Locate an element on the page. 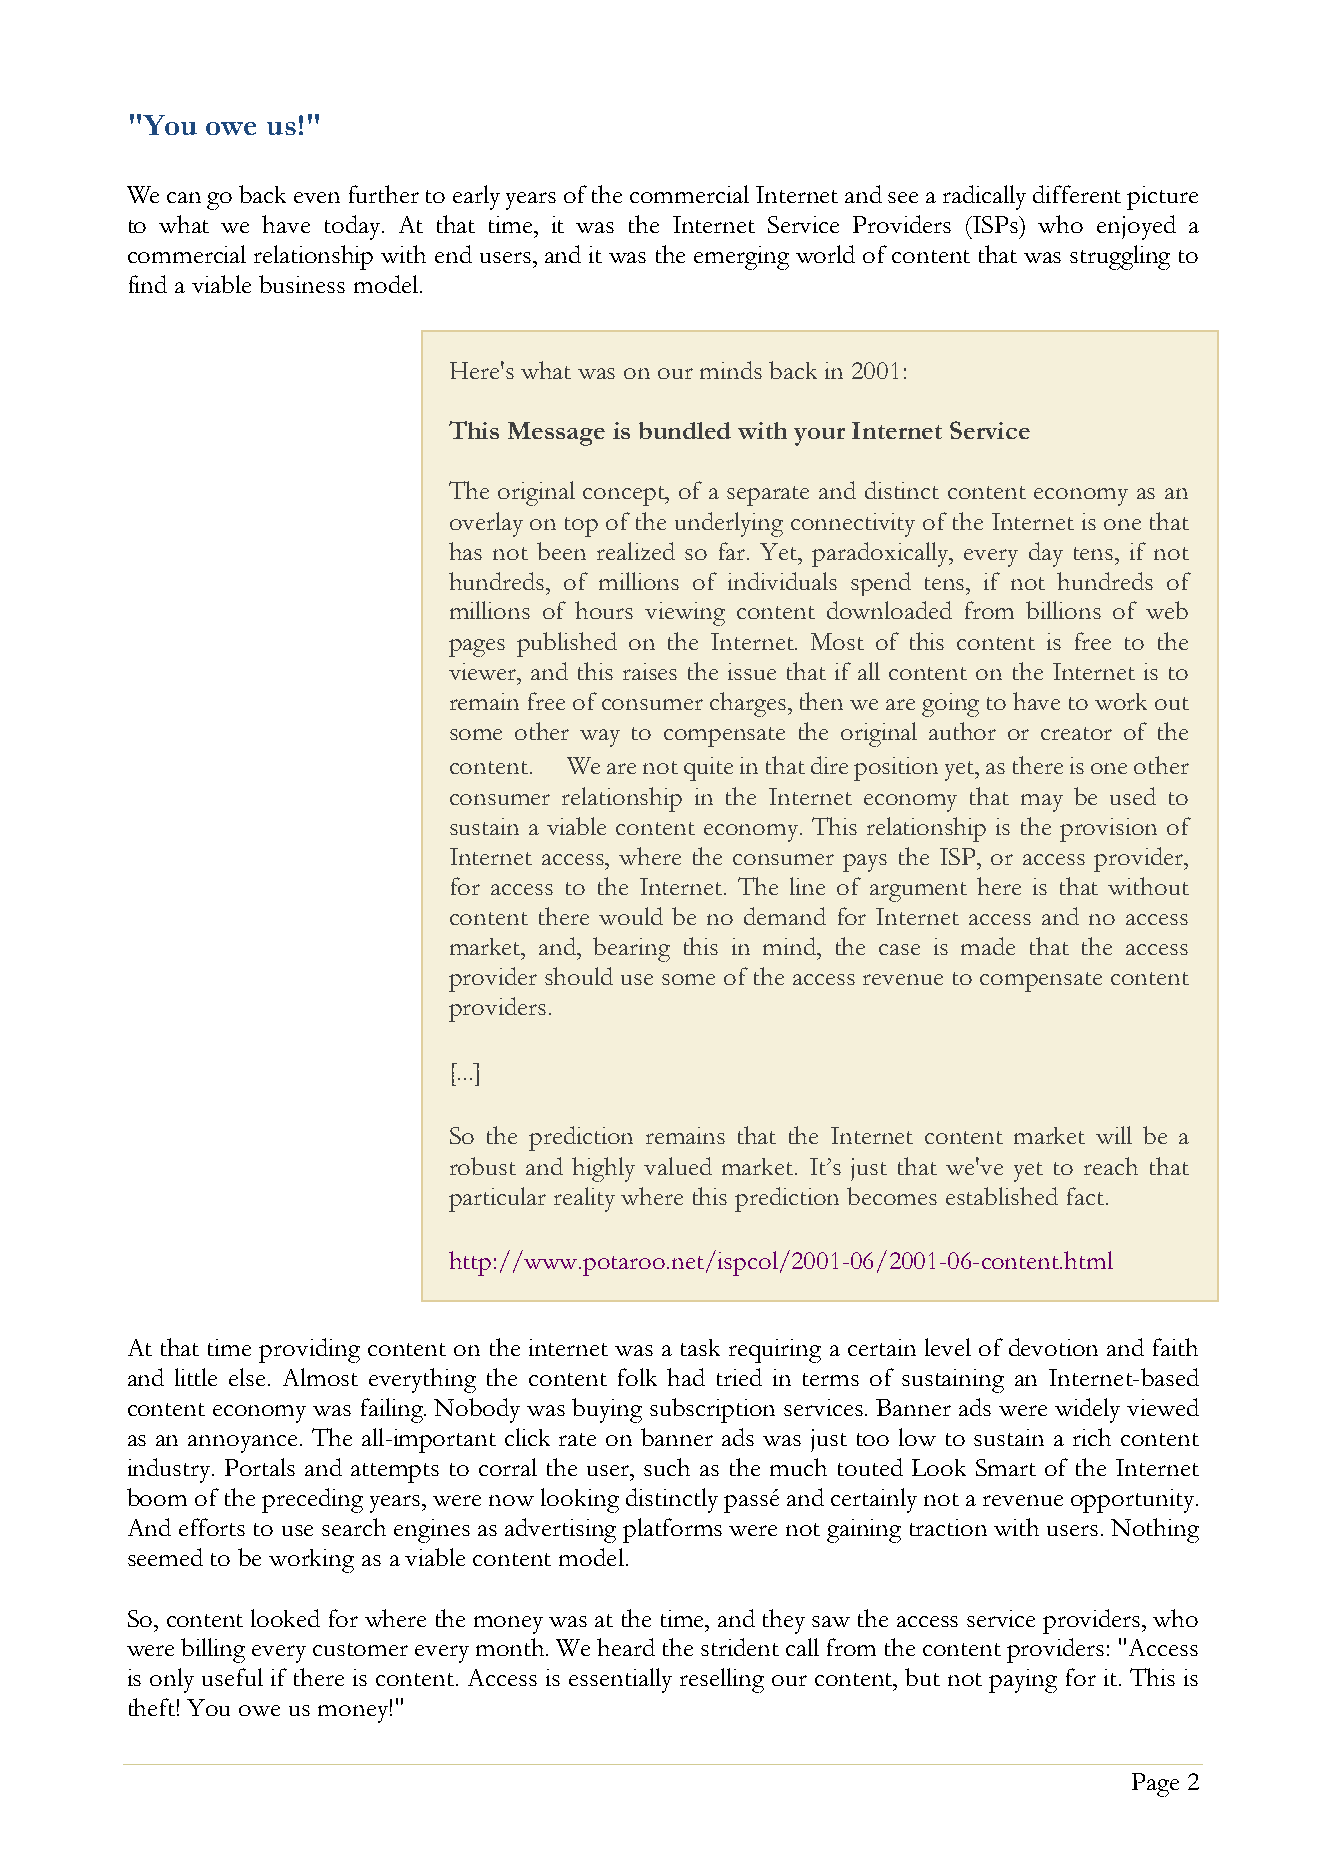 The width and height of the page is (1326, 1875). billions is located at coordinates (1063, 610).
